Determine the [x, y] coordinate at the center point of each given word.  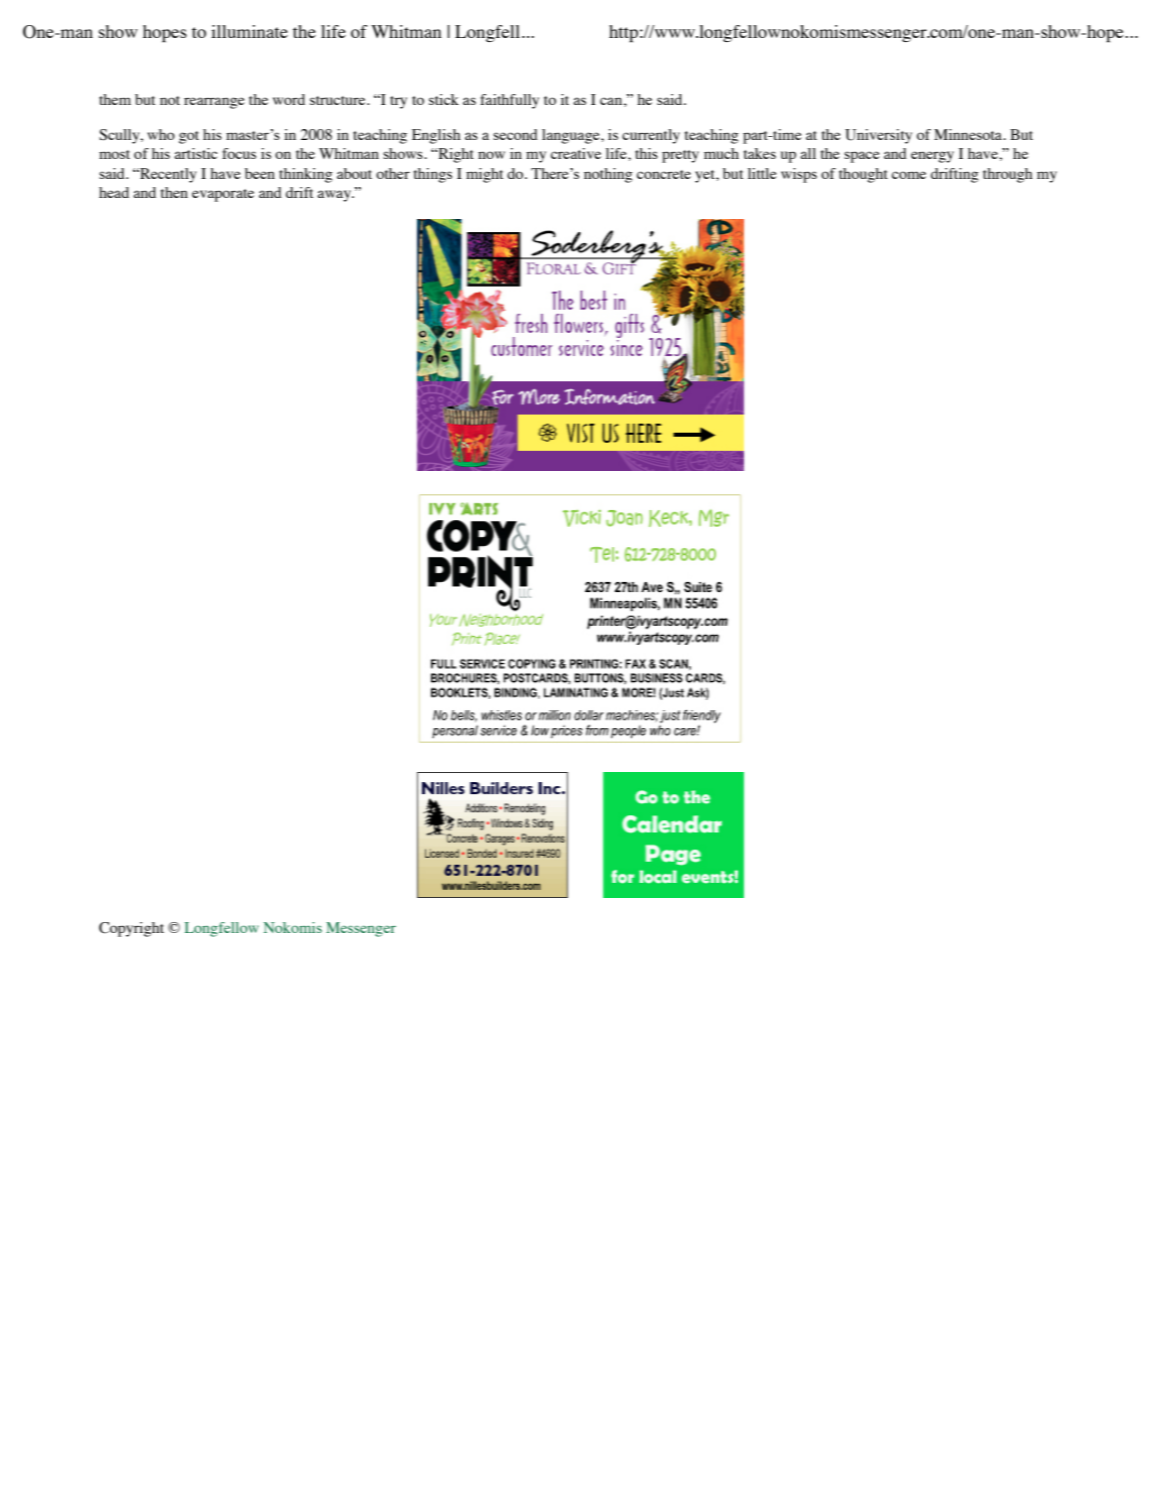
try [398, 102]
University [878, 136]
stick [444, 99]
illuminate [249, 31]
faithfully [509, 101]
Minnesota [969, 134]
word [289, 99]
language [572, 136]
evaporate [223, 195]
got [189, 137]
